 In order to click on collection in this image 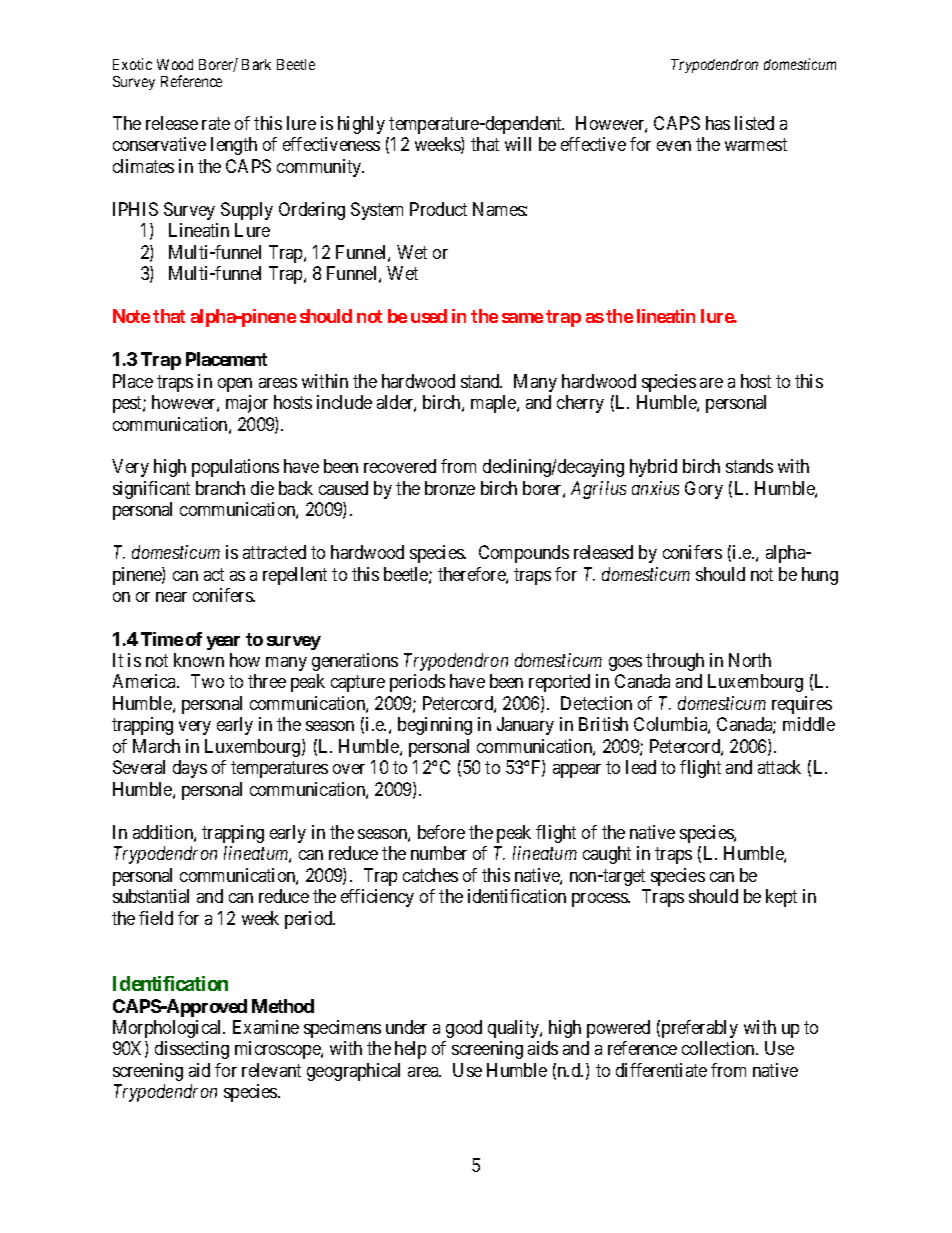, I will do `click(719, 1048)`.
